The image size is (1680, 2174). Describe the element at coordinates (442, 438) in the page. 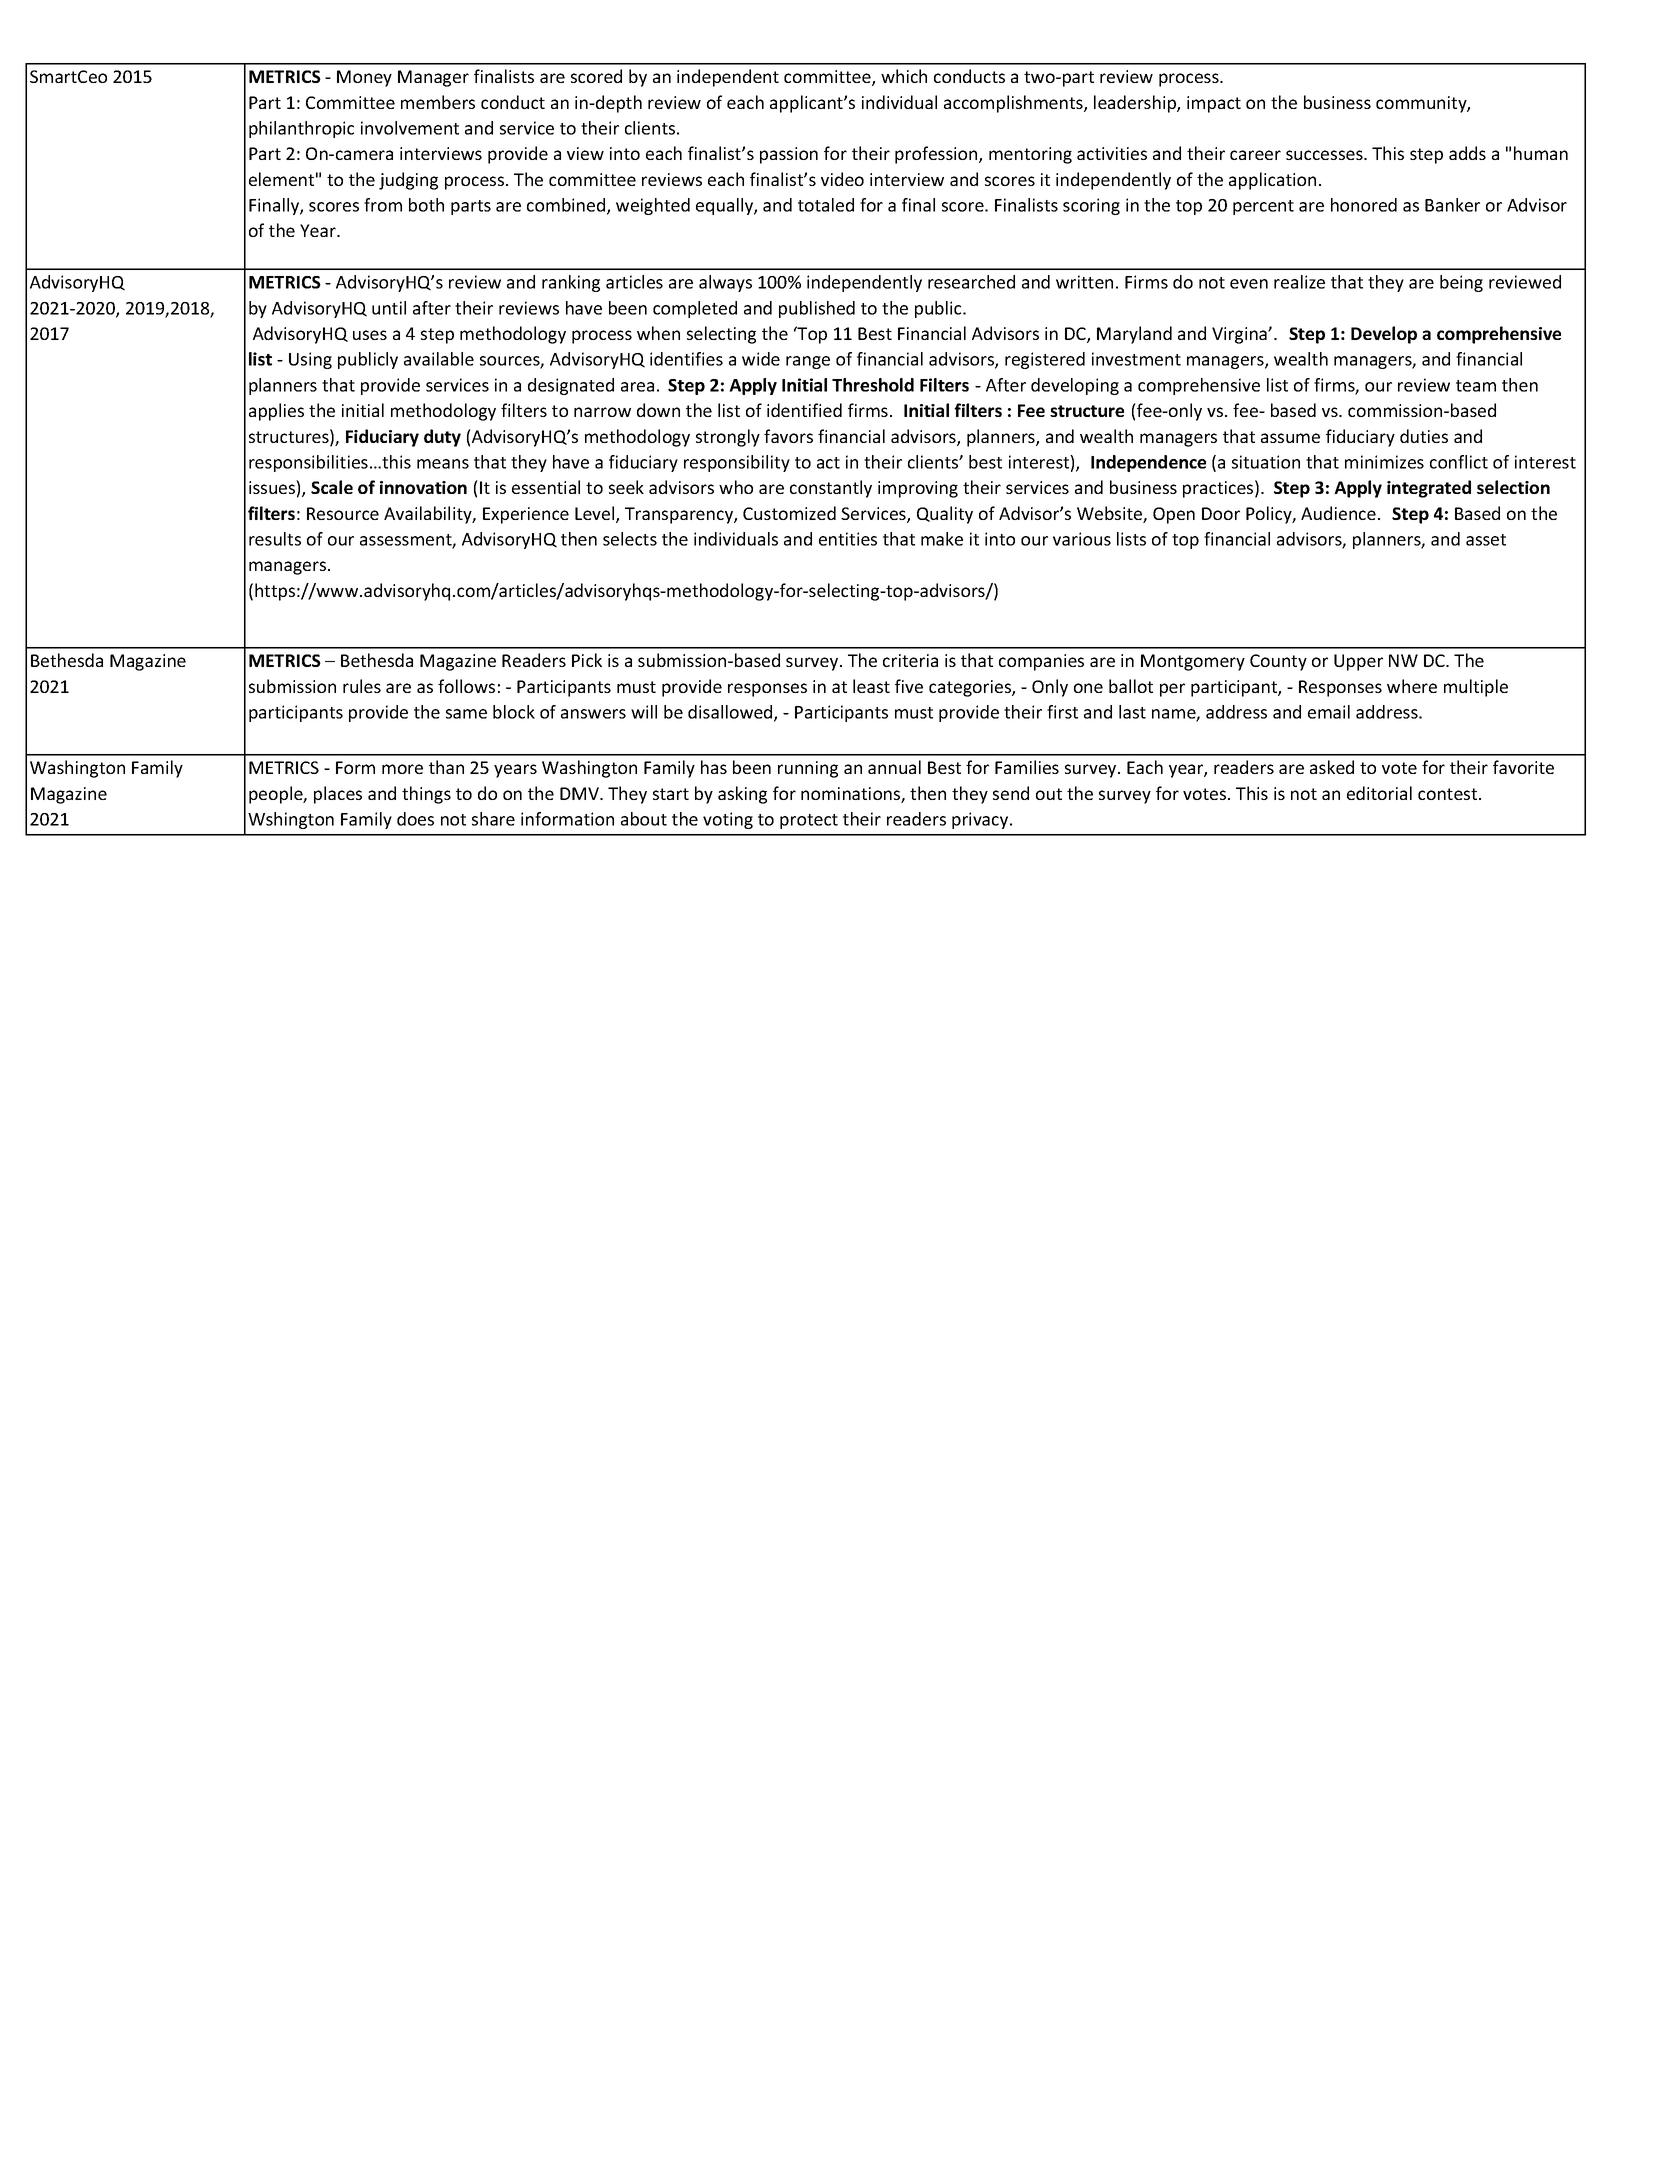

I see `duty` at that location.
